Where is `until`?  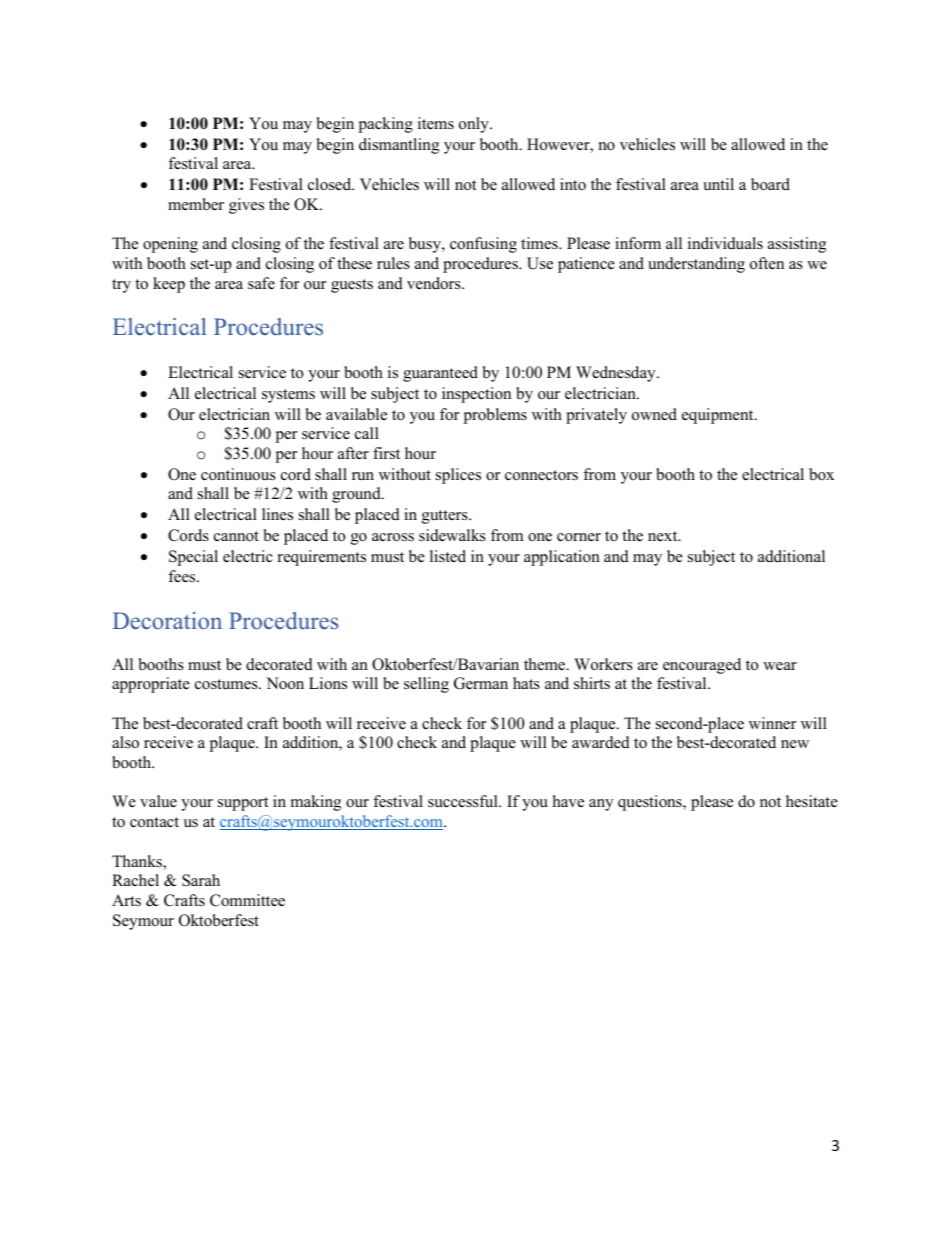
until is located at coordinates (718, 184).
